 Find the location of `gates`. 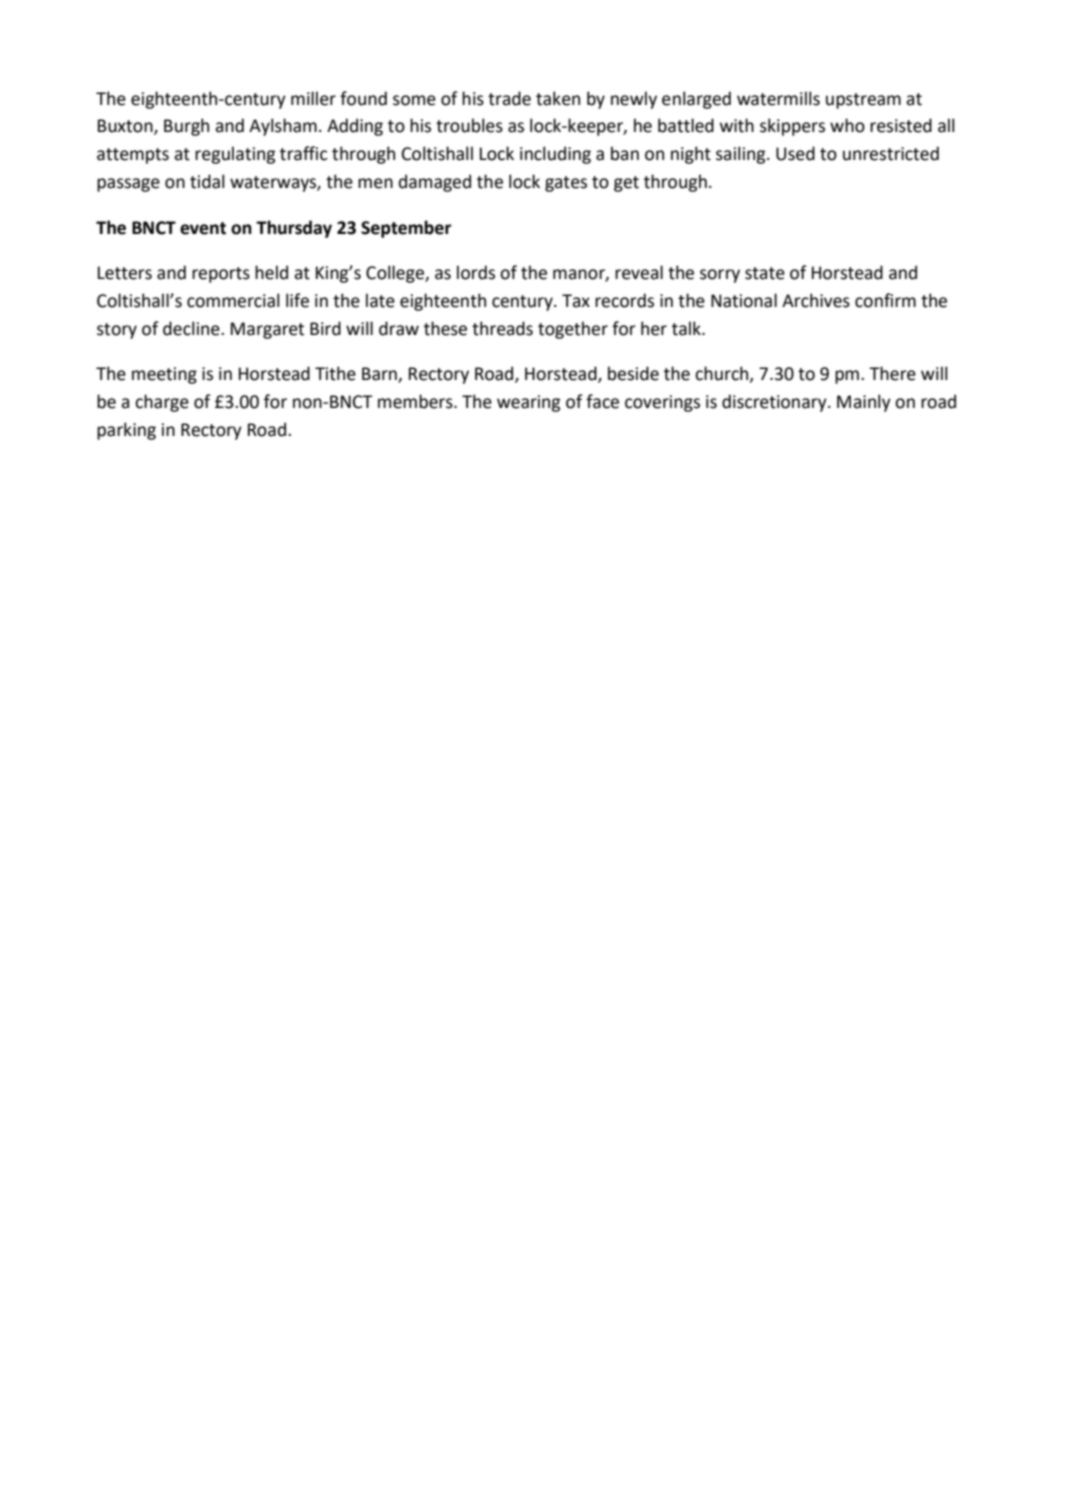

gates is located at coordinates (566, 184).
